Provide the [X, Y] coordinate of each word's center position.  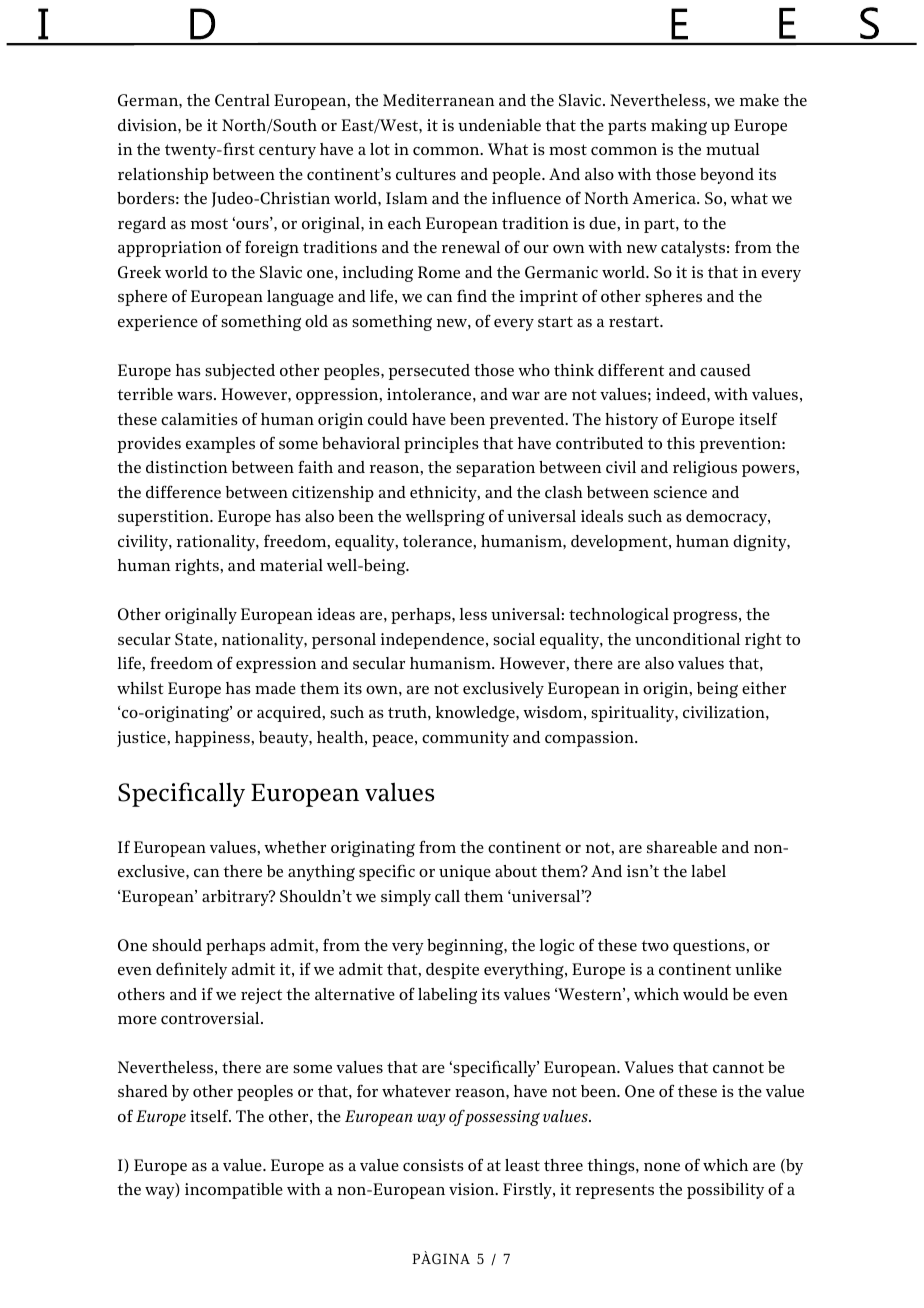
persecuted [429, 372]
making [679, 127]
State [195, 639]
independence [434, 641]
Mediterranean [439, 100]
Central [242, 100]
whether [295, 847]
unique [465, 873]
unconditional [687, 639]
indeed [682, 394]
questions [710, 947]
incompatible [234, 1191]
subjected [240, 372]
